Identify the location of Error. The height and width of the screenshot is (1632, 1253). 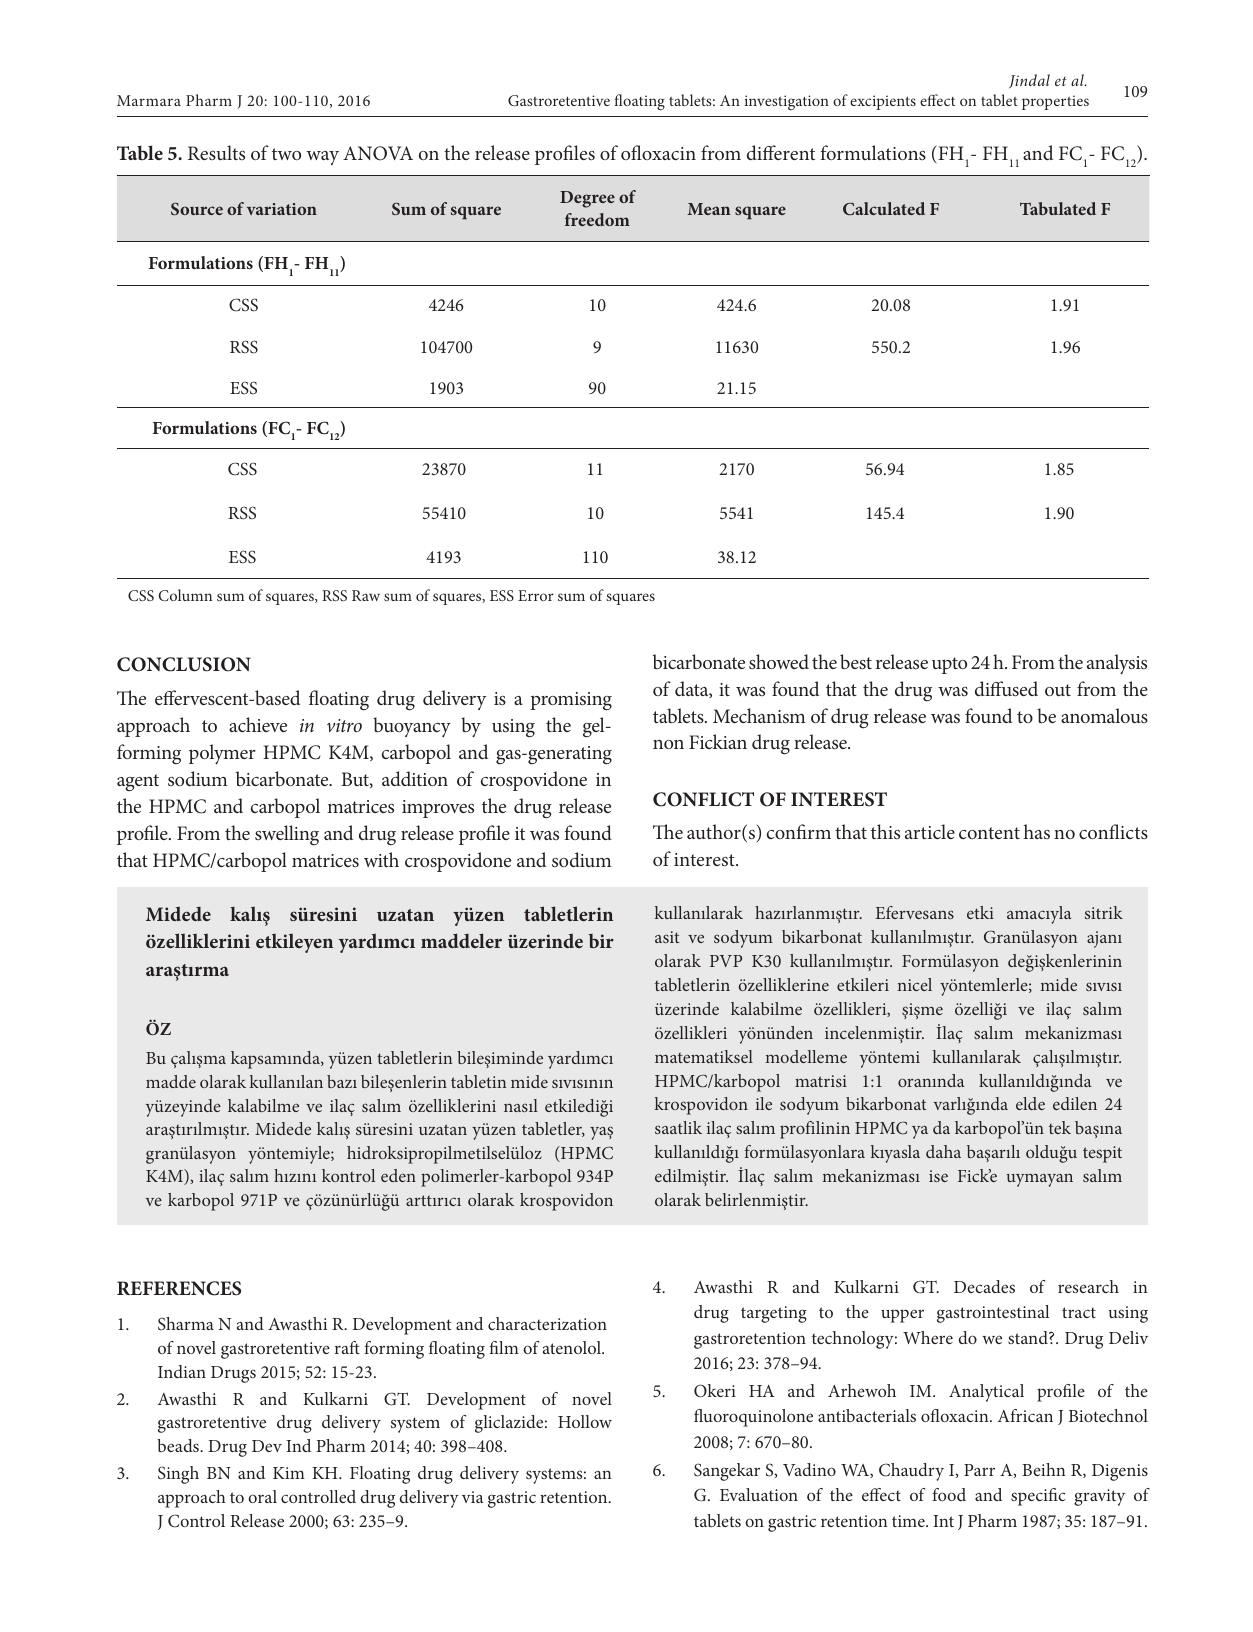
(536, 595).
